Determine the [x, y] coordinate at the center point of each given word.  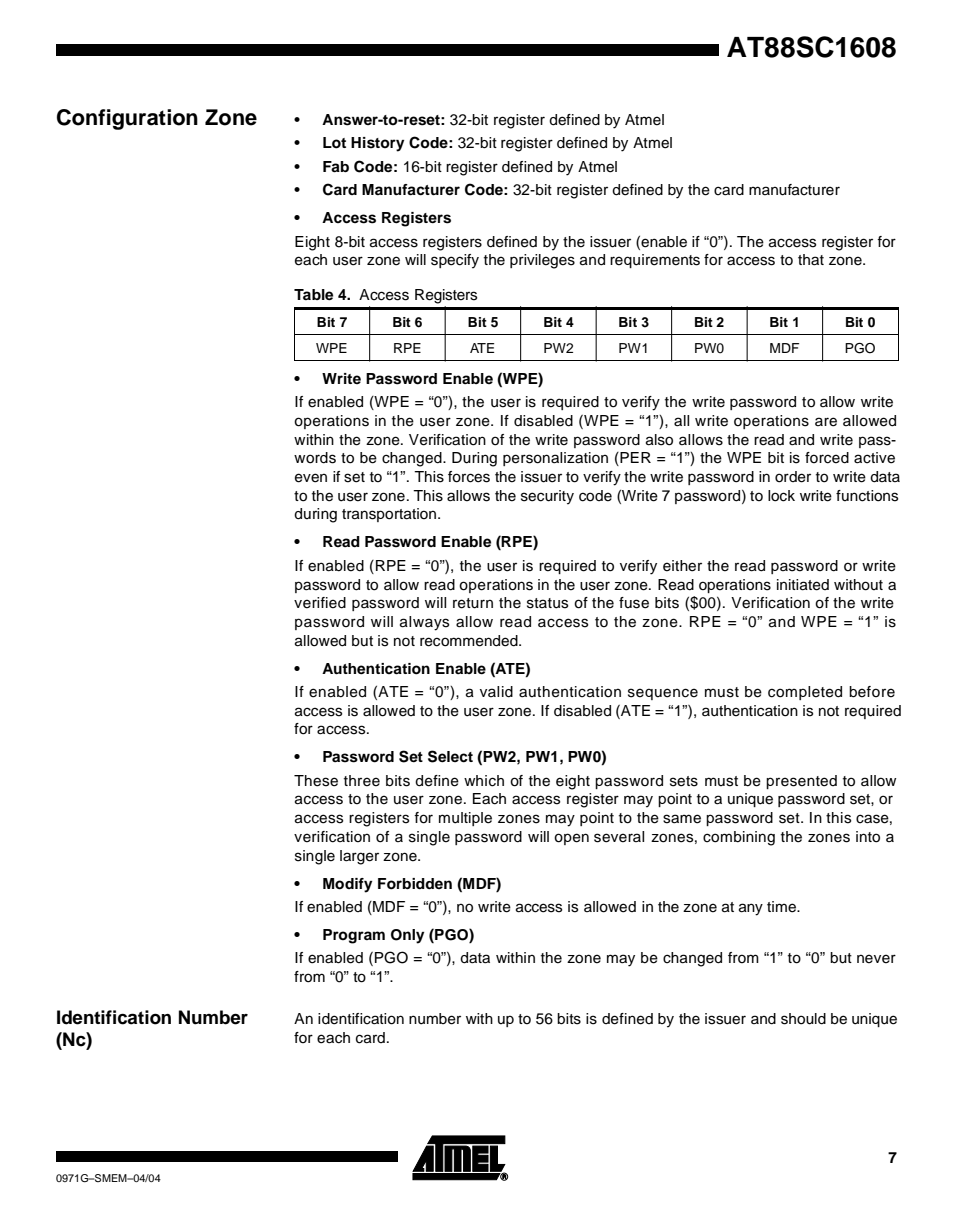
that [811, 260]
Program [354, 936]
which [484, 781]
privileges [542, 261]
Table [313, 295]
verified [320, 603]
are [826, 422]
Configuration [127, 119]
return [473, 603]
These [316, 781]
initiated [803, 585]
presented [801, 782]
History [377, 144]
